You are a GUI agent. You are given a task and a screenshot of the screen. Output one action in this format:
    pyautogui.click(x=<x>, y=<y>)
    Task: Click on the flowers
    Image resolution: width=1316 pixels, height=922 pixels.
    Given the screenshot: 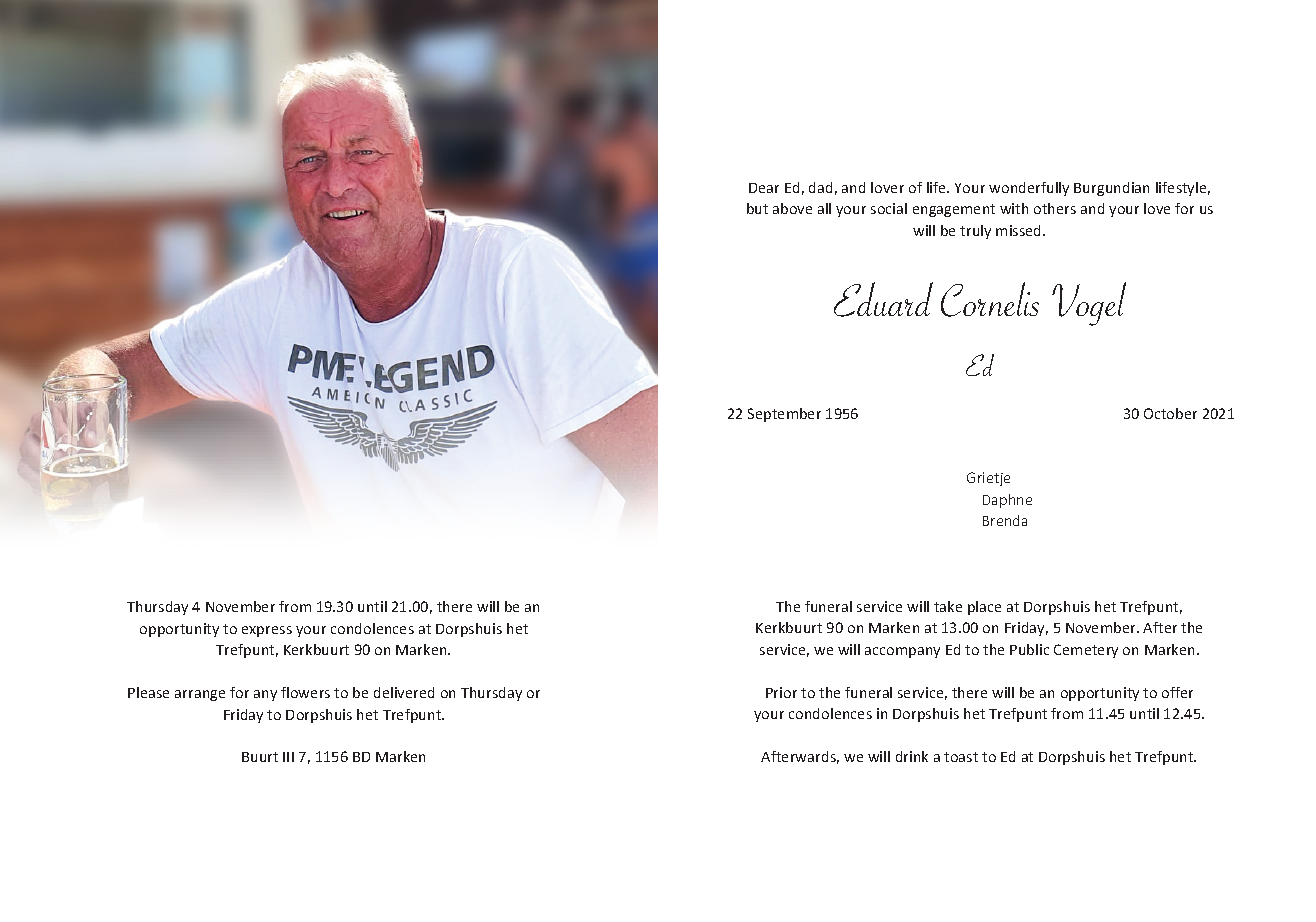 What is the action you would take?
    pyautogui.click(x=305, y=692)
